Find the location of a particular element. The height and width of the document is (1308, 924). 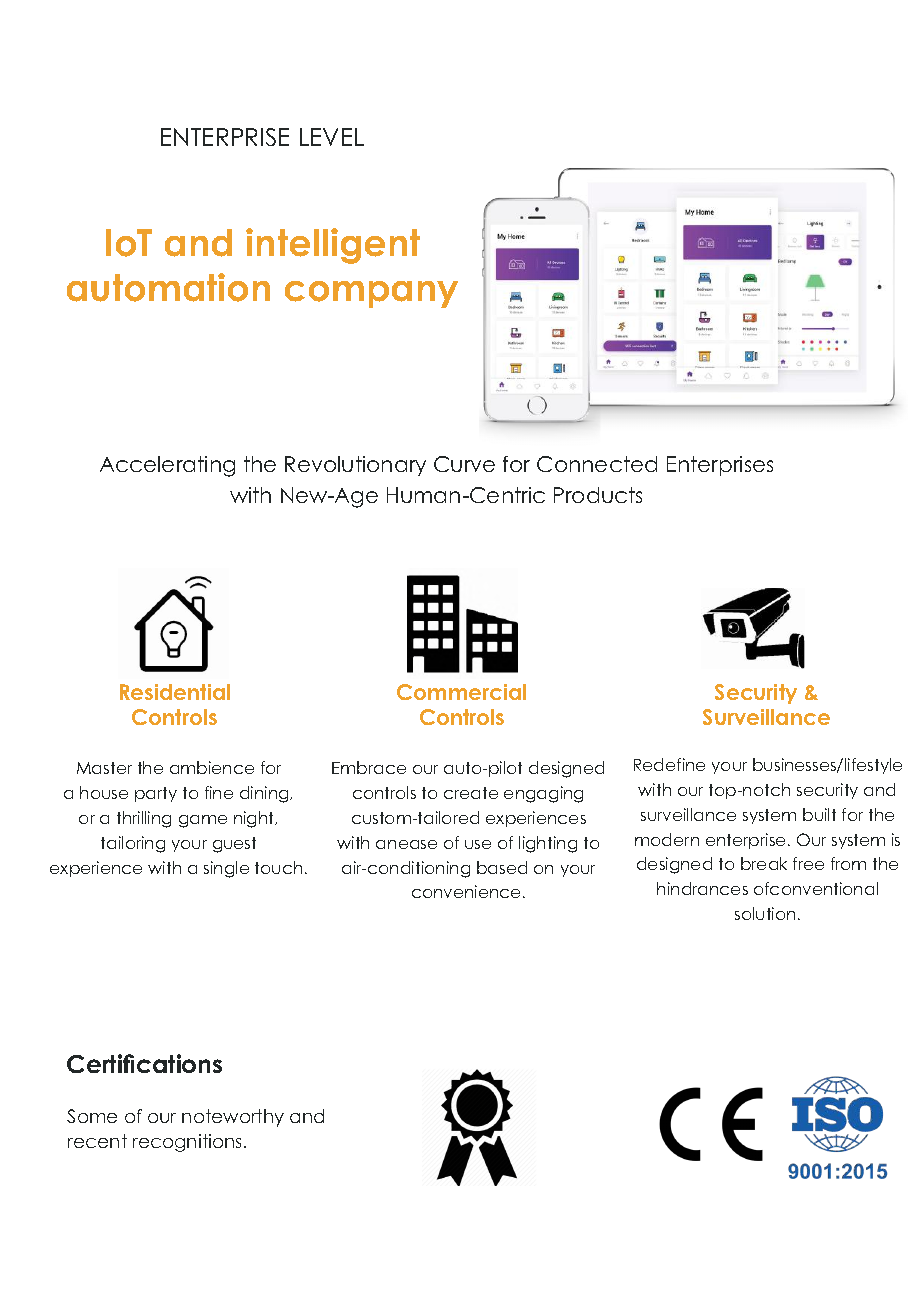

Connected is located at coordinates (597, 464).
